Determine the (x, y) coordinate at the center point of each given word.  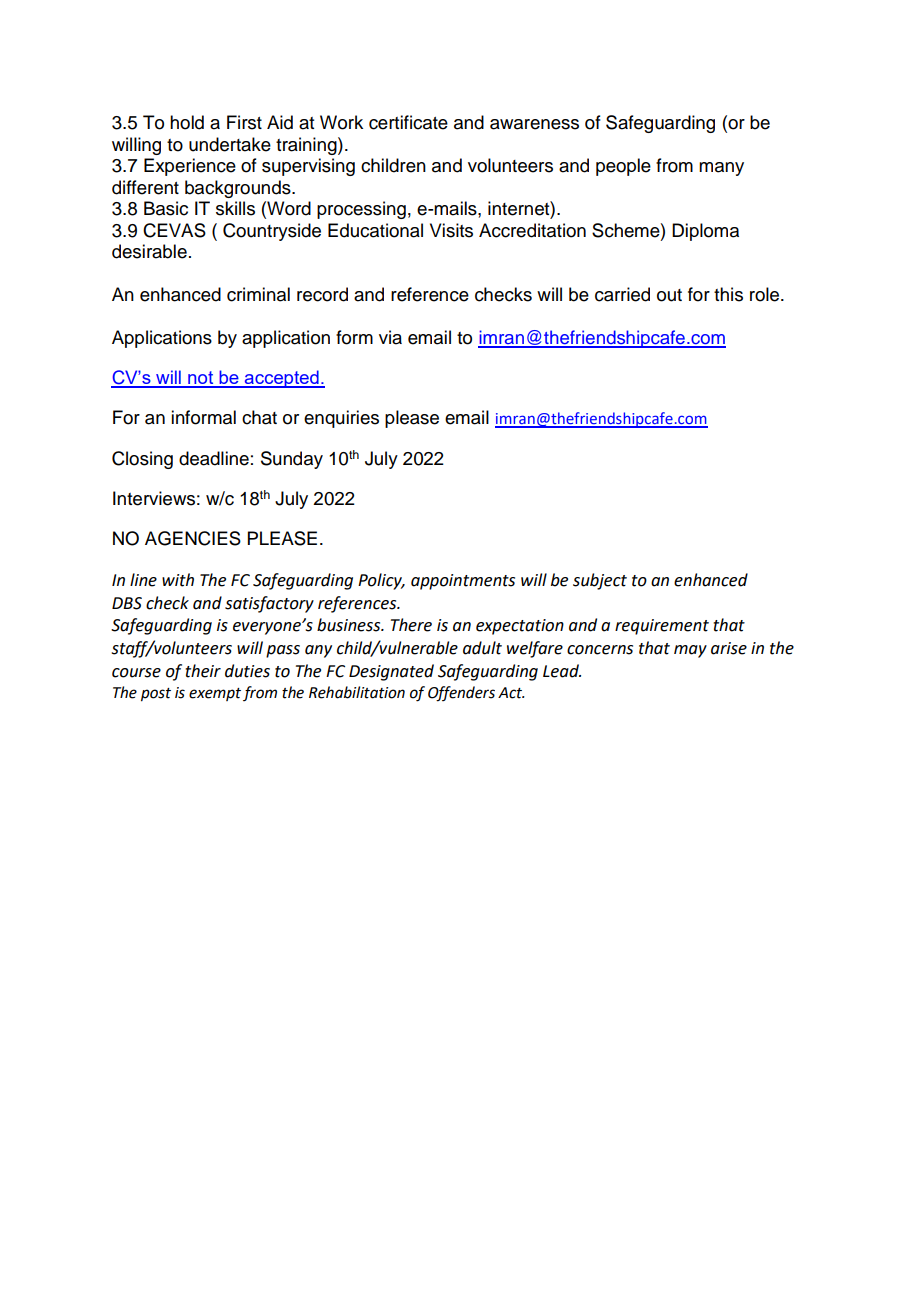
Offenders (461, 694)
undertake (230, 144)
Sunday (292, 460)
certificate (408, 122)
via (390, 337)
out (669, 295)
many (721, 169)
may (690, 651)
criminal (258, 294)
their (203, 671)
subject (600, 581)
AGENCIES (193, 538)
